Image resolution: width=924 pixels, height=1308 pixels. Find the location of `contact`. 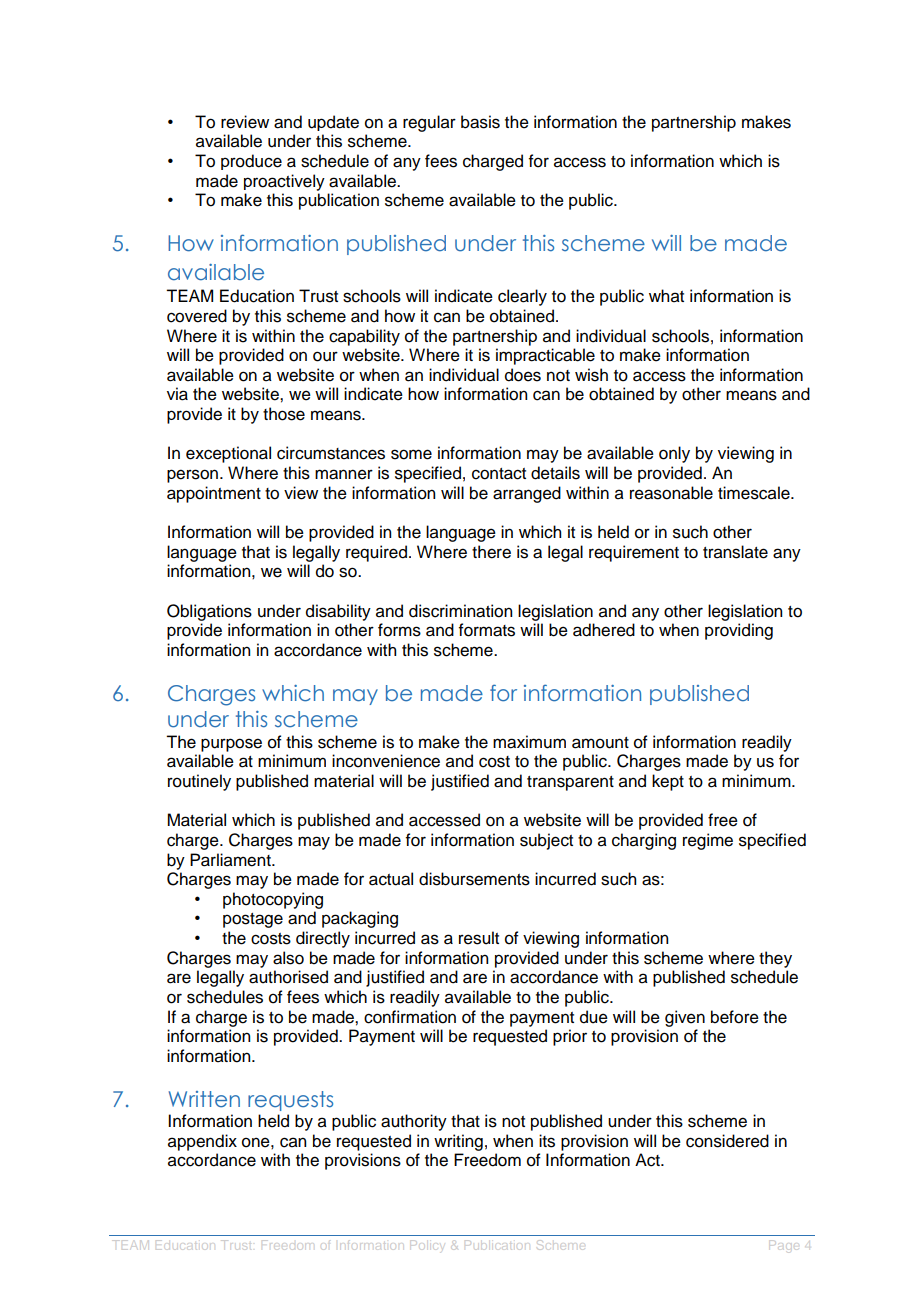

contact is located at coordinates (499, 474).
